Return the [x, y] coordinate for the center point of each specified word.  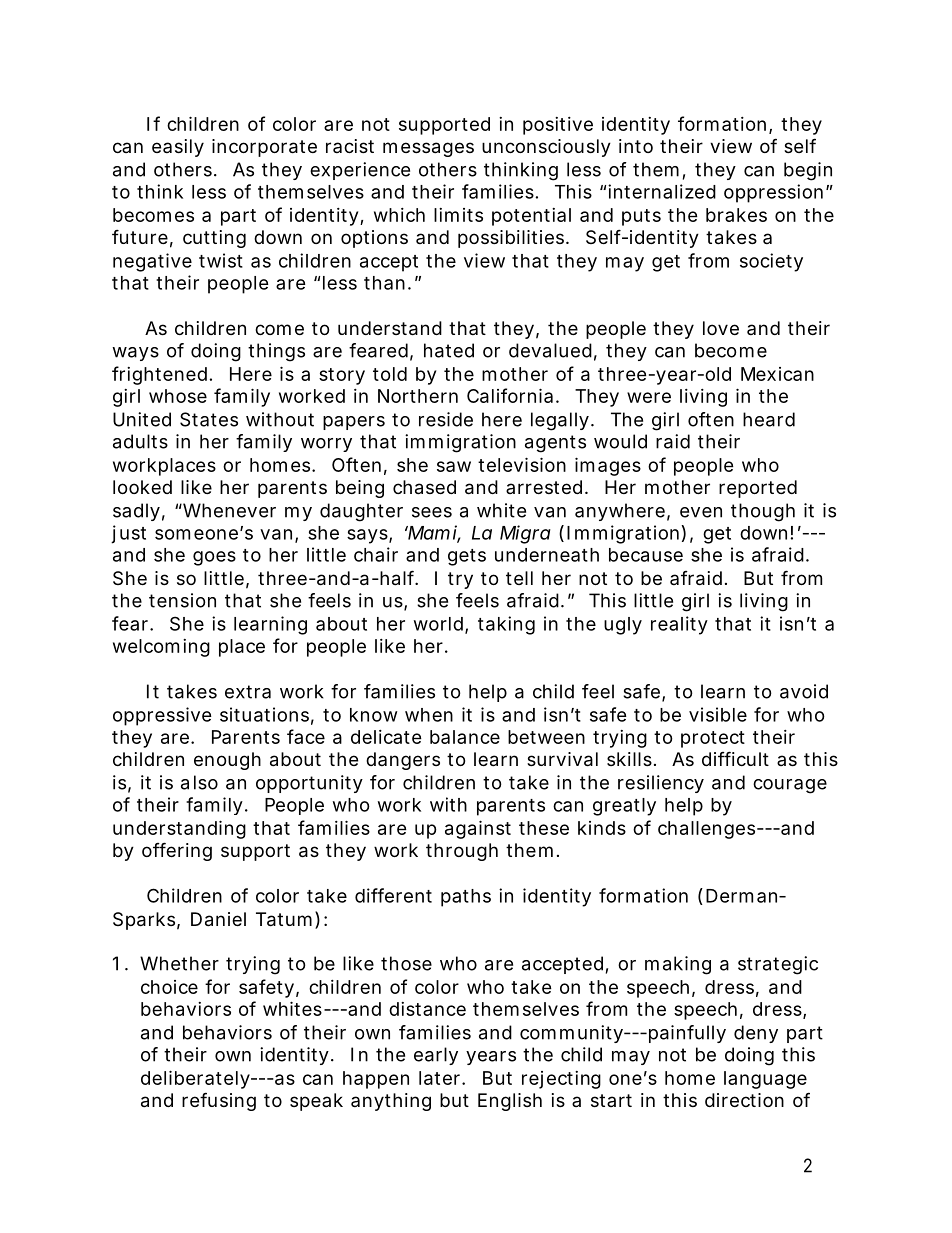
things [276, 352]
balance [465, 737]
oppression [775, 193]
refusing [219, 1101]
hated [449, 350]
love [721, 328]
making [678, 965]
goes [214, 558]
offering [177, 851]
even [701, 512]
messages [428, 149]
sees [432, 512]
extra [248, 692]
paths [466, 898]
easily [178, 148]
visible [718, 714]
